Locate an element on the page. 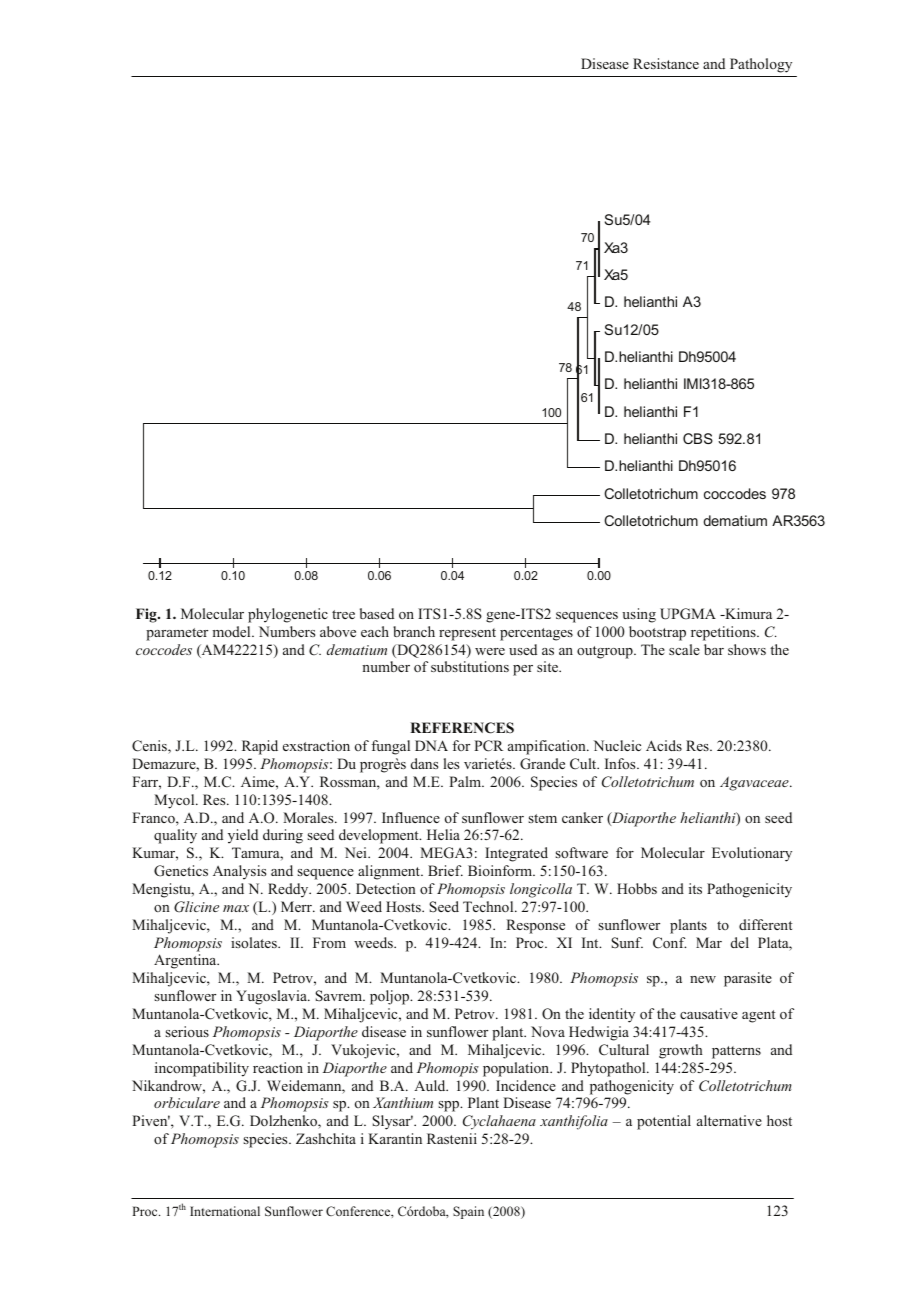 The height and width of the document is (1308, 924). Resistance is located at coordinates (666, 63).
